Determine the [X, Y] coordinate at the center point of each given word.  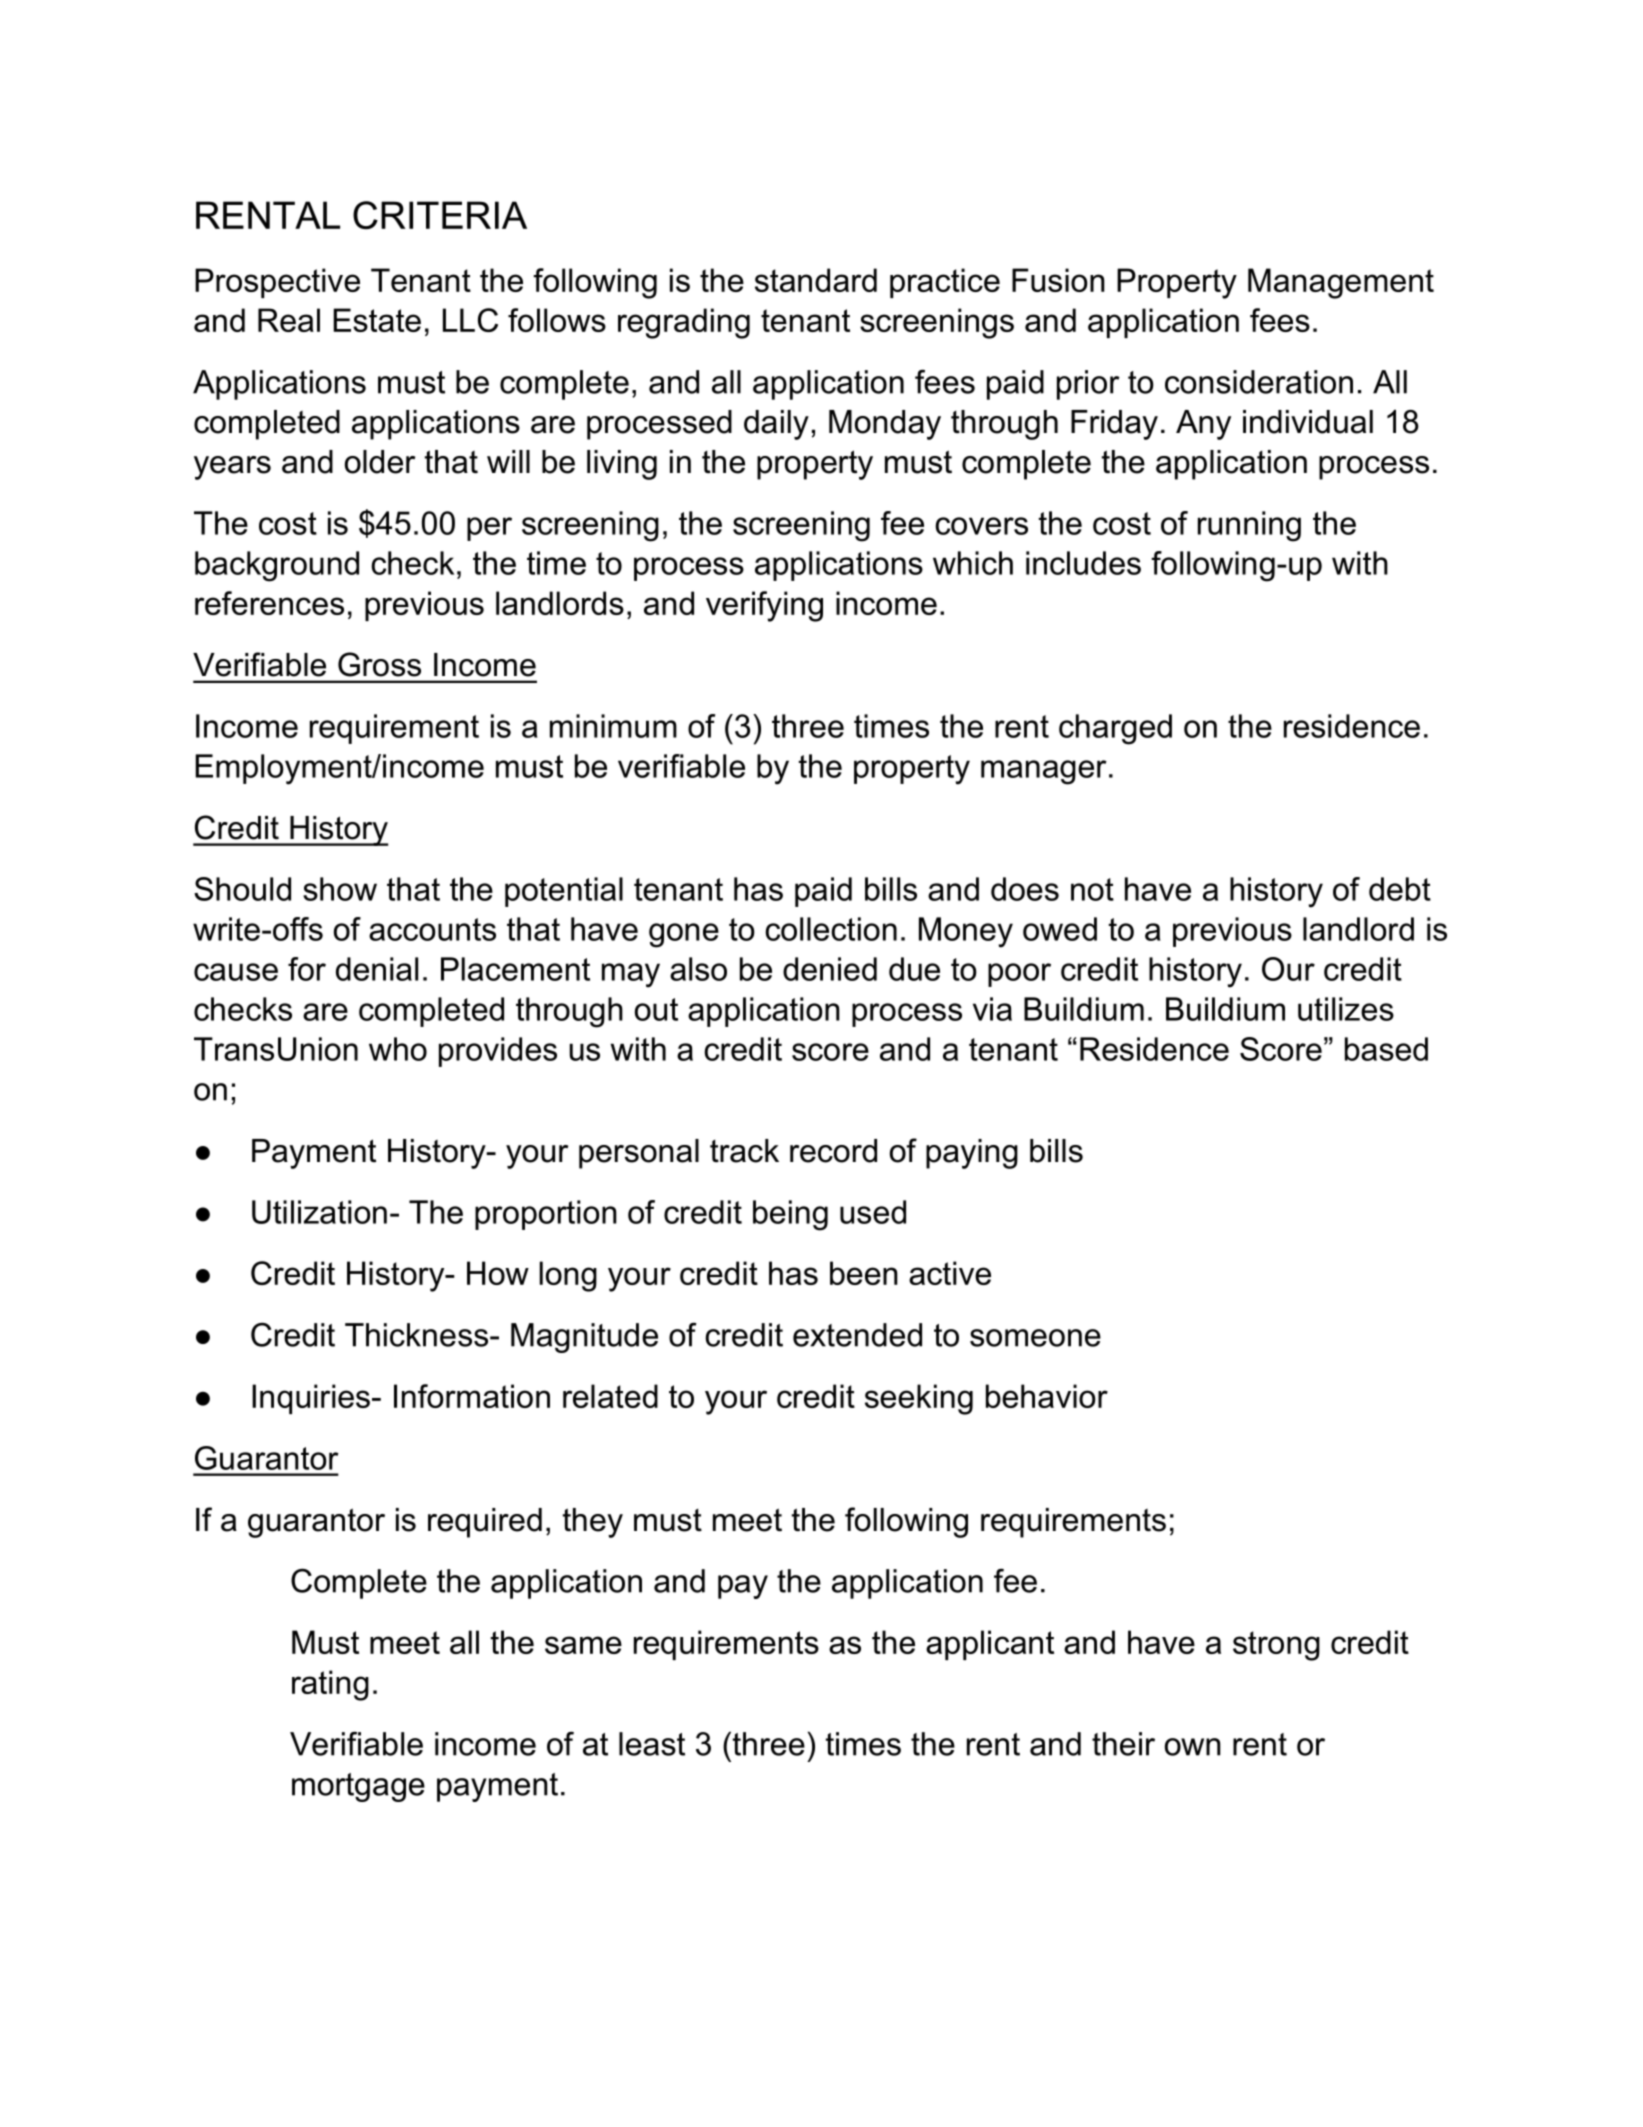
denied [830, 969]
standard [816, 280]
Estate [377, 320]
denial [377, 969]
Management [1341, 283]
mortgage [358, 1787]
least [652, 1744]
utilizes [1346, 1009]
